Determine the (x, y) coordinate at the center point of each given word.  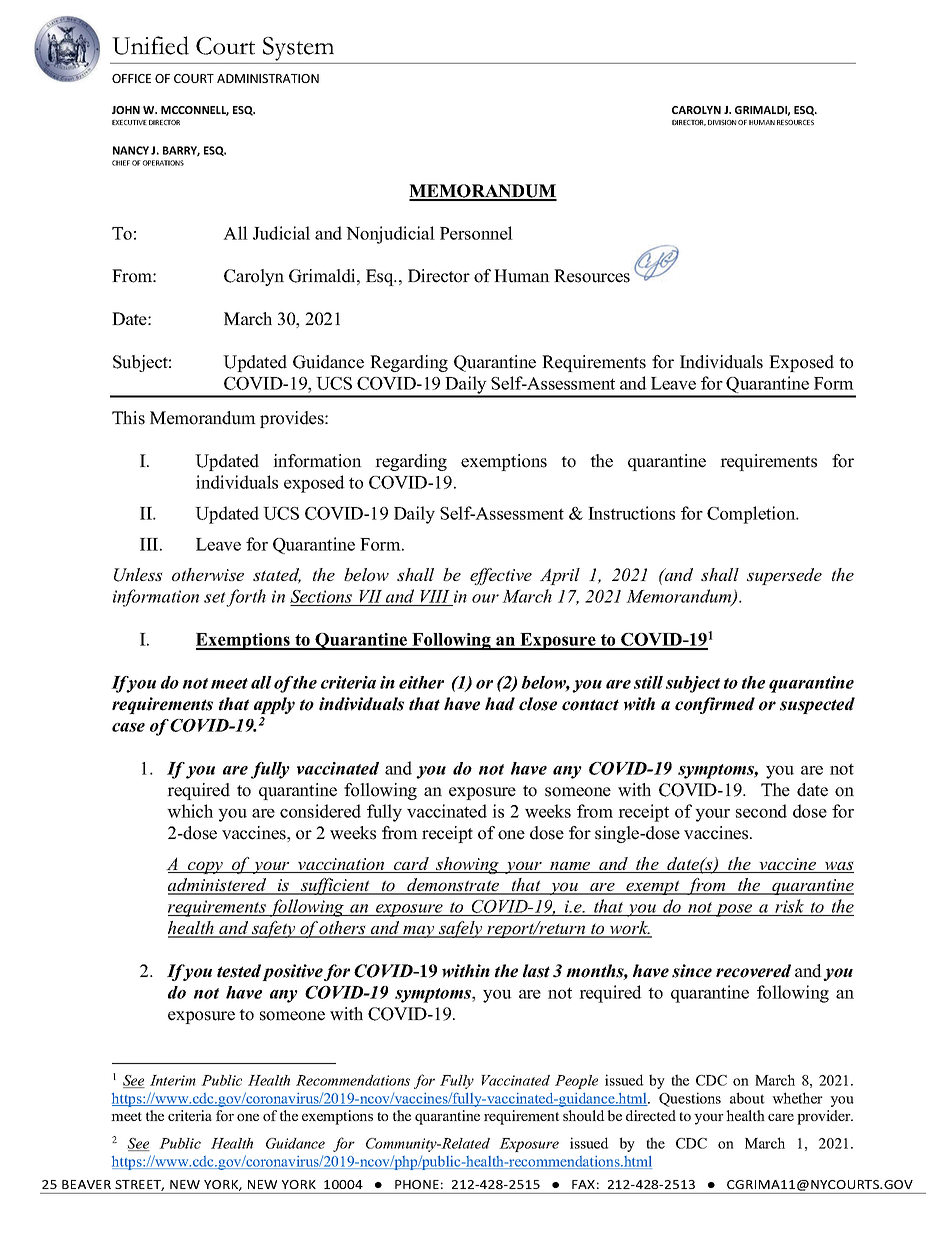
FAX (583, 1184)
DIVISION (722, 122)
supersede (784, 576)
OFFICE (131, 78)
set (215, 599)
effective (501, 576)
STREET (139, 1185)
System (298, 49)
